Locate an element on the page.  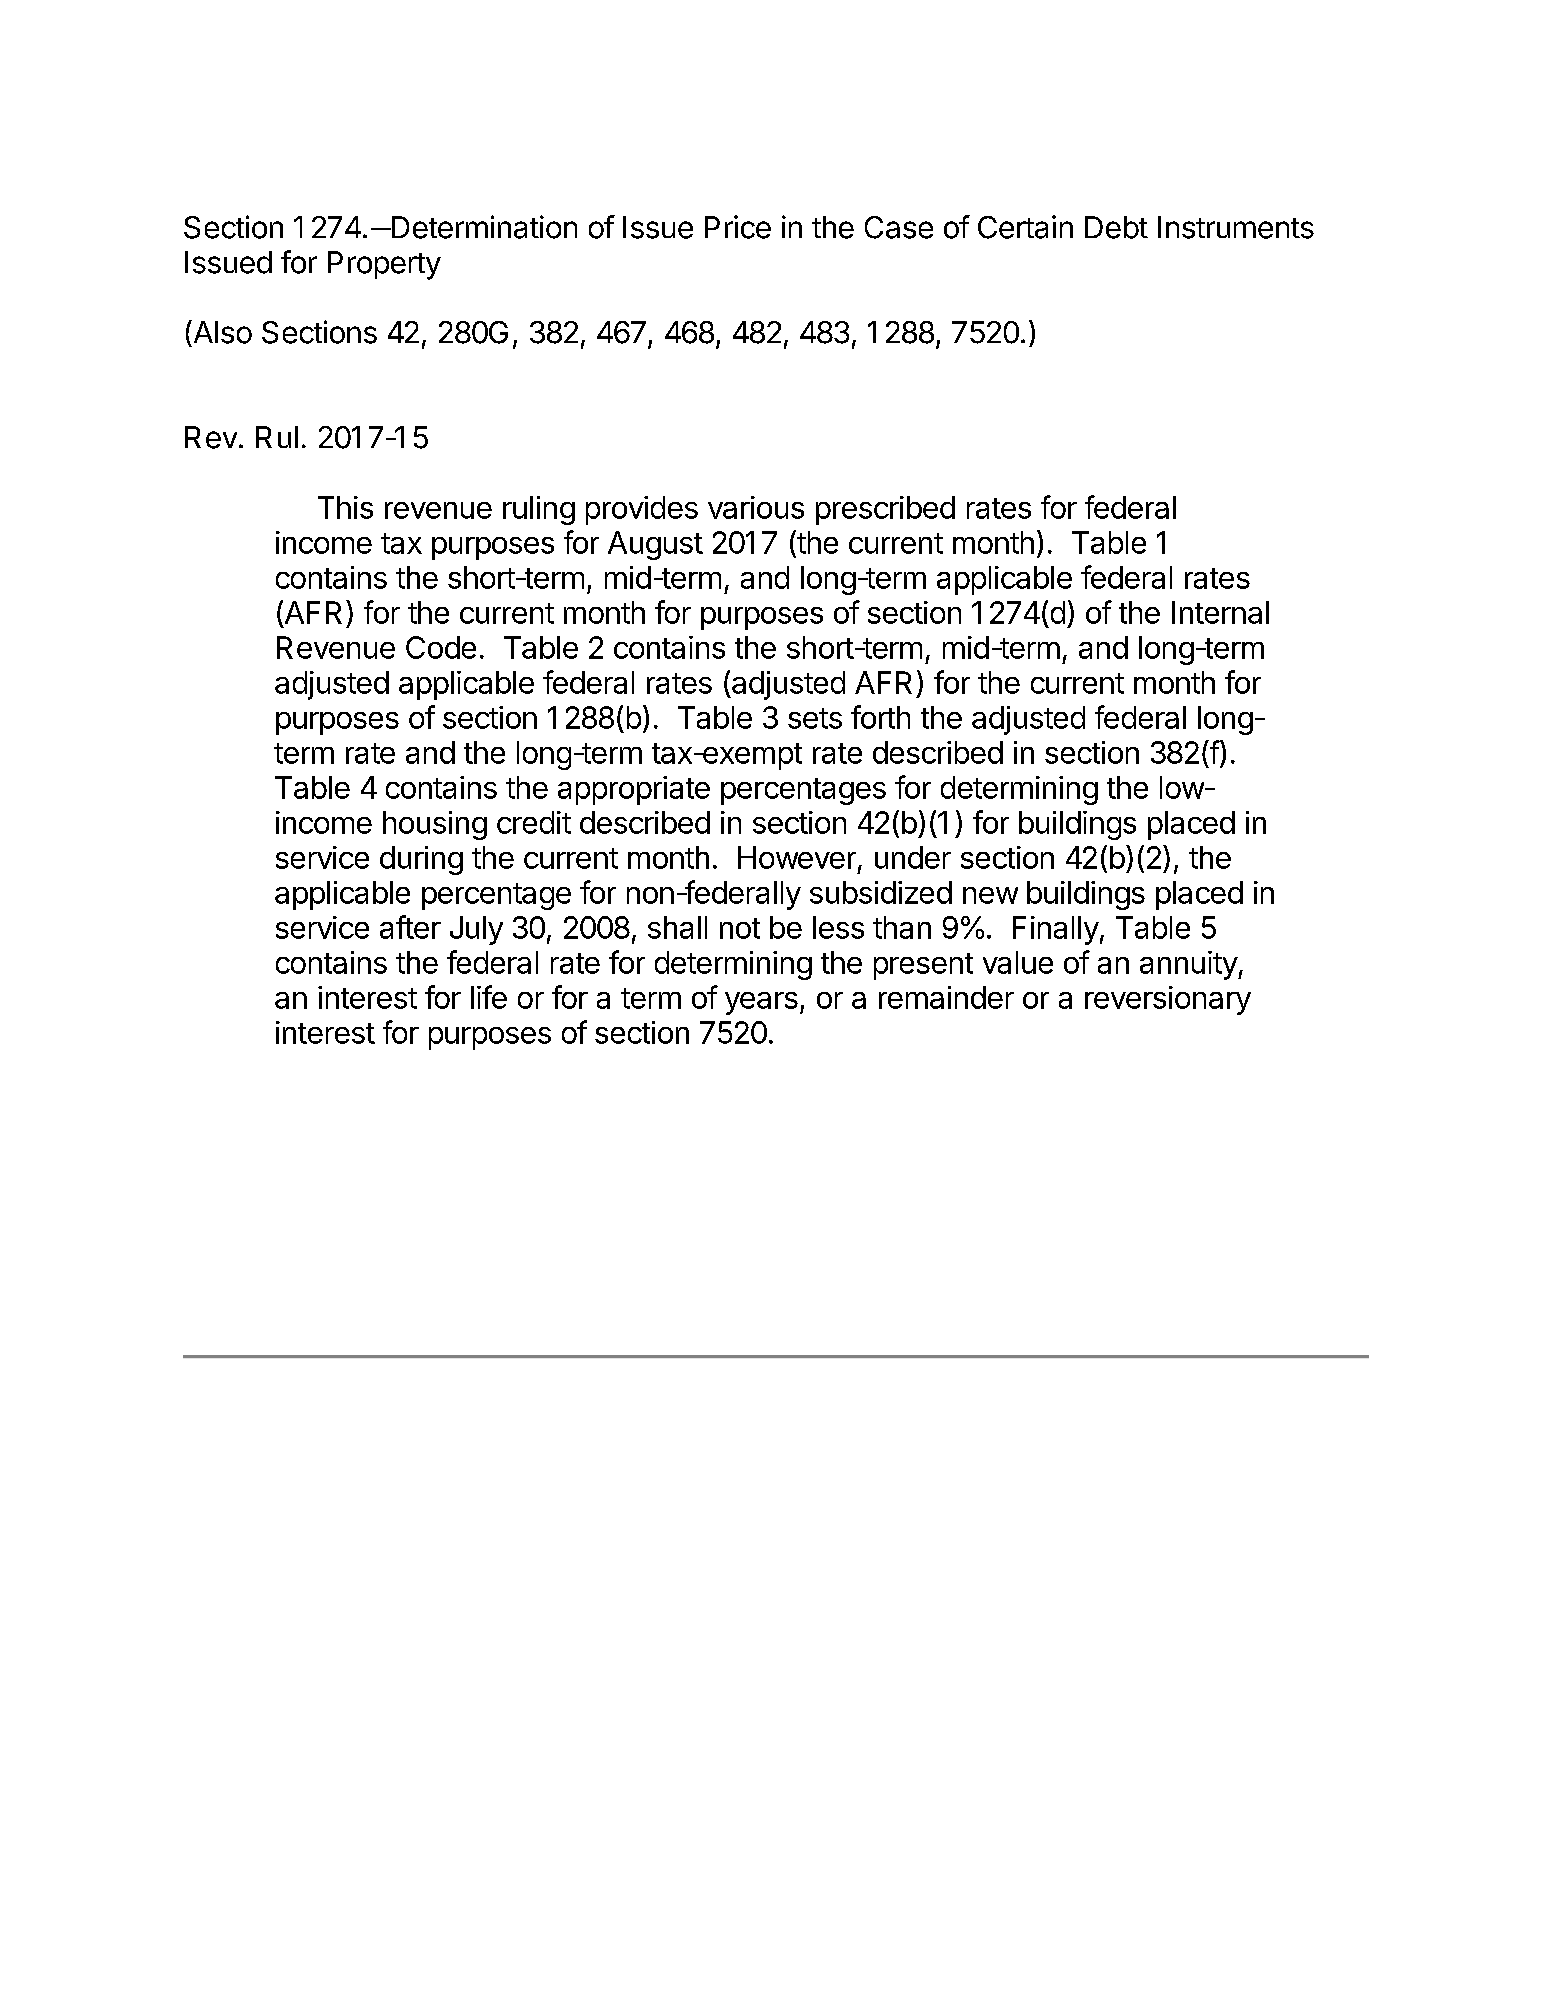
annuity is located at coordinates (1189, 965).
